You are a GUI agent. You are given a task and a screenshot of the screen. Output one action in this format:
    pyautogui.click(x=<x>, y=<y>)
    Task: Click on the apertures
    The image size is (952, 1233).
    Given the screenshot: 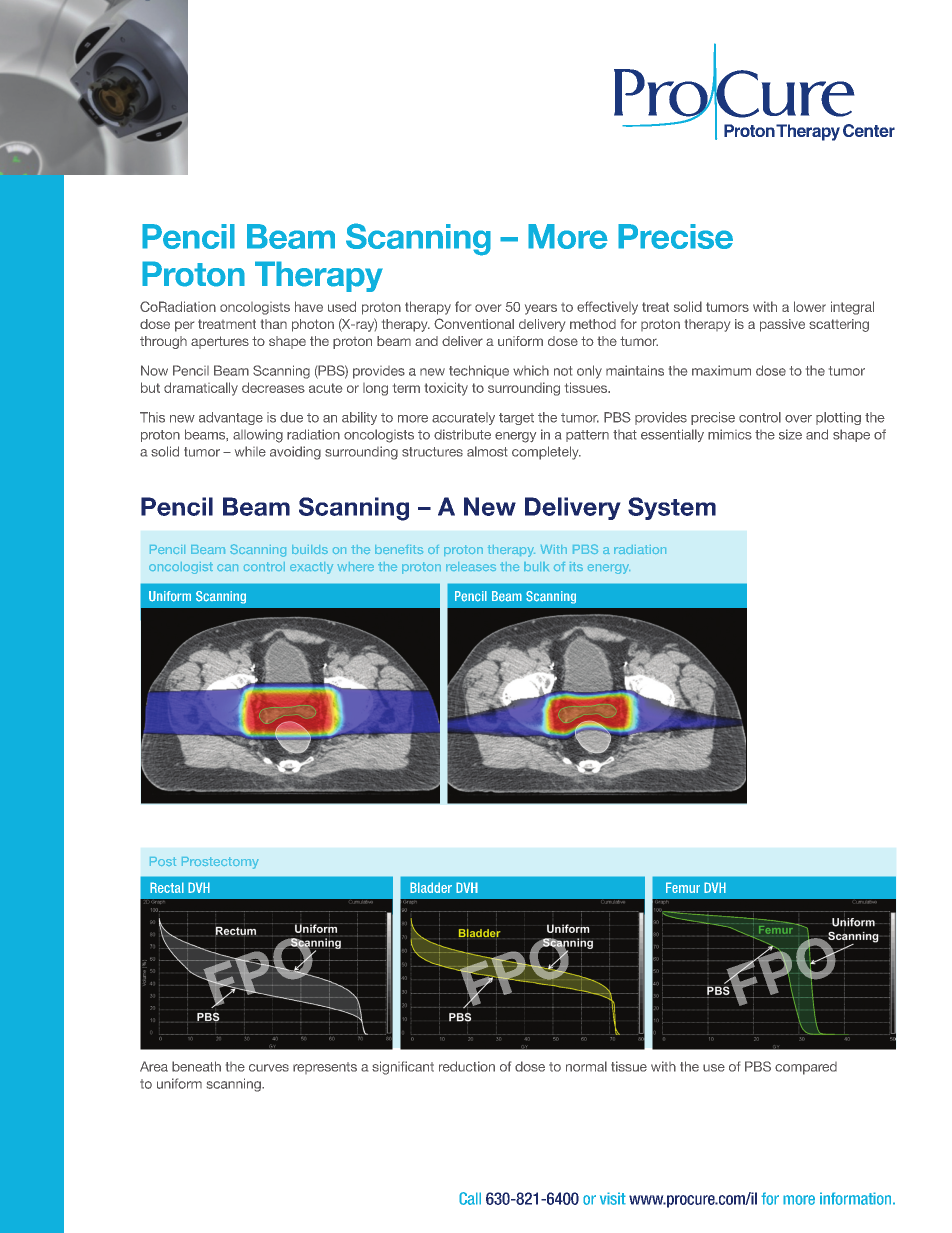 What is the action you would take?
    pyautogui.click(x=220, y=342)
